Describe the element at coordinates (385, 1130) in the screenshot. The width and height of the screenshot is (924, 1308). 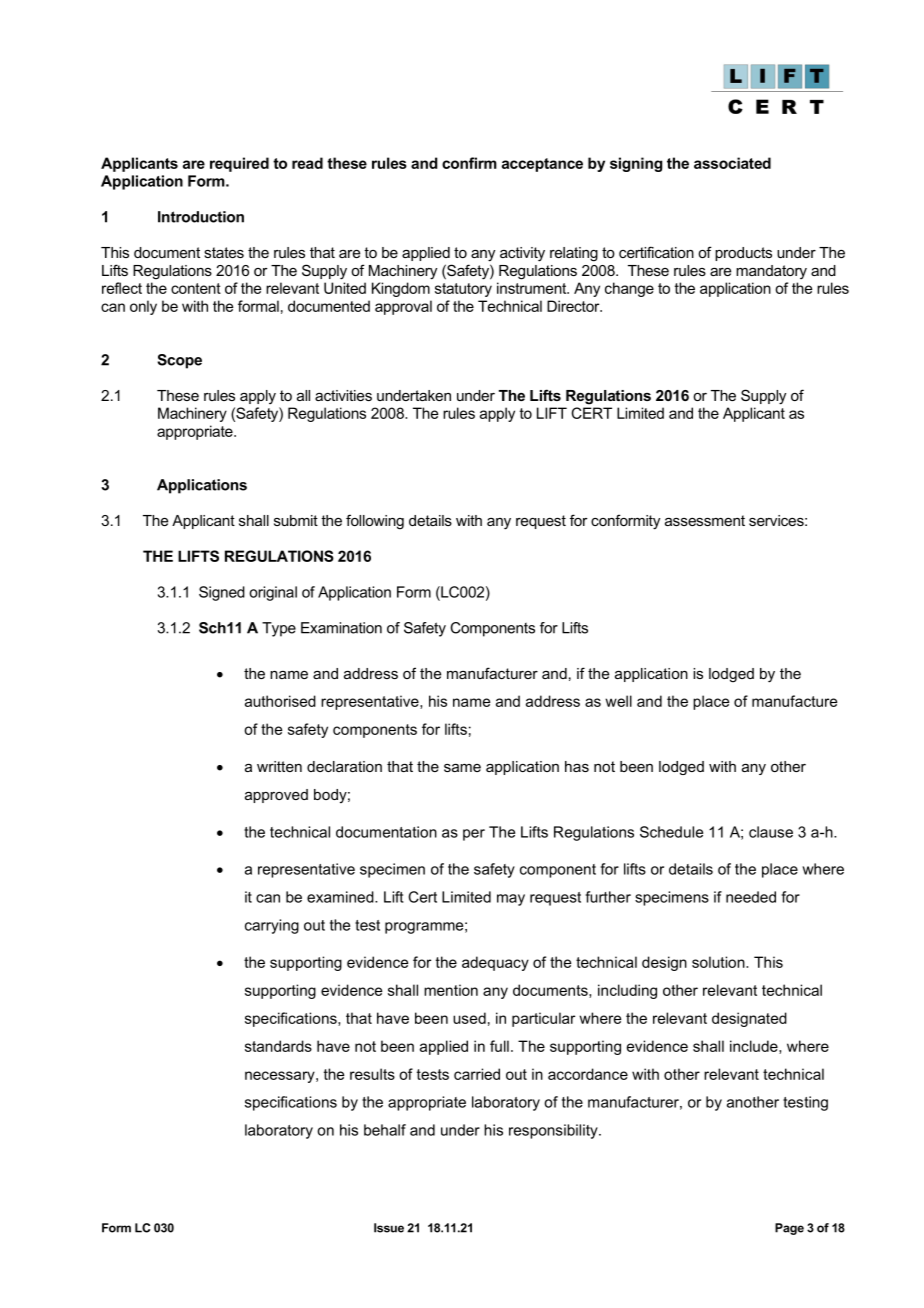
I see `behalf` at that location.
